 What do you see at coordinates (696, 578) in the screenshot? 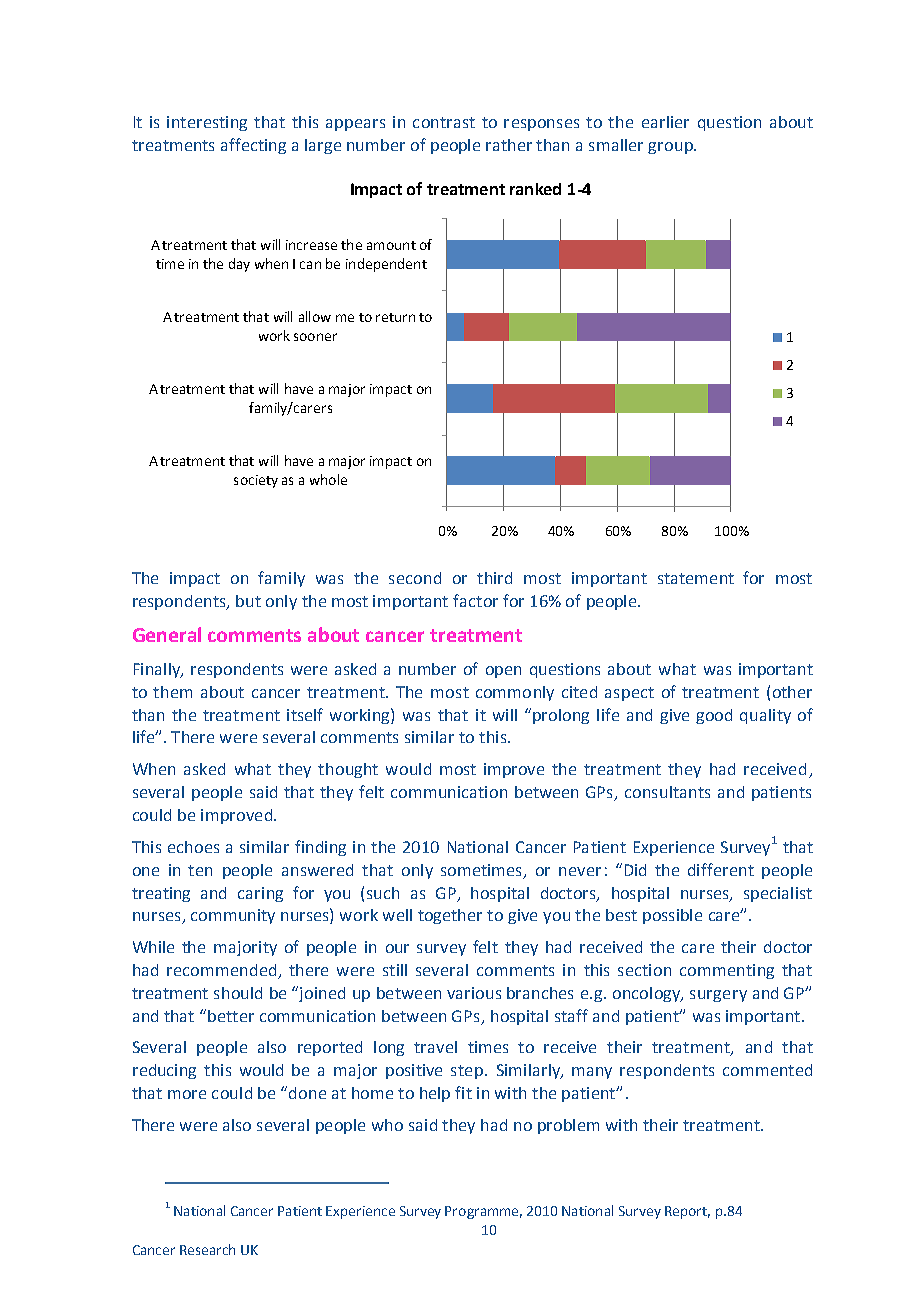
I see `statement` at bounding box center [696, 578].
